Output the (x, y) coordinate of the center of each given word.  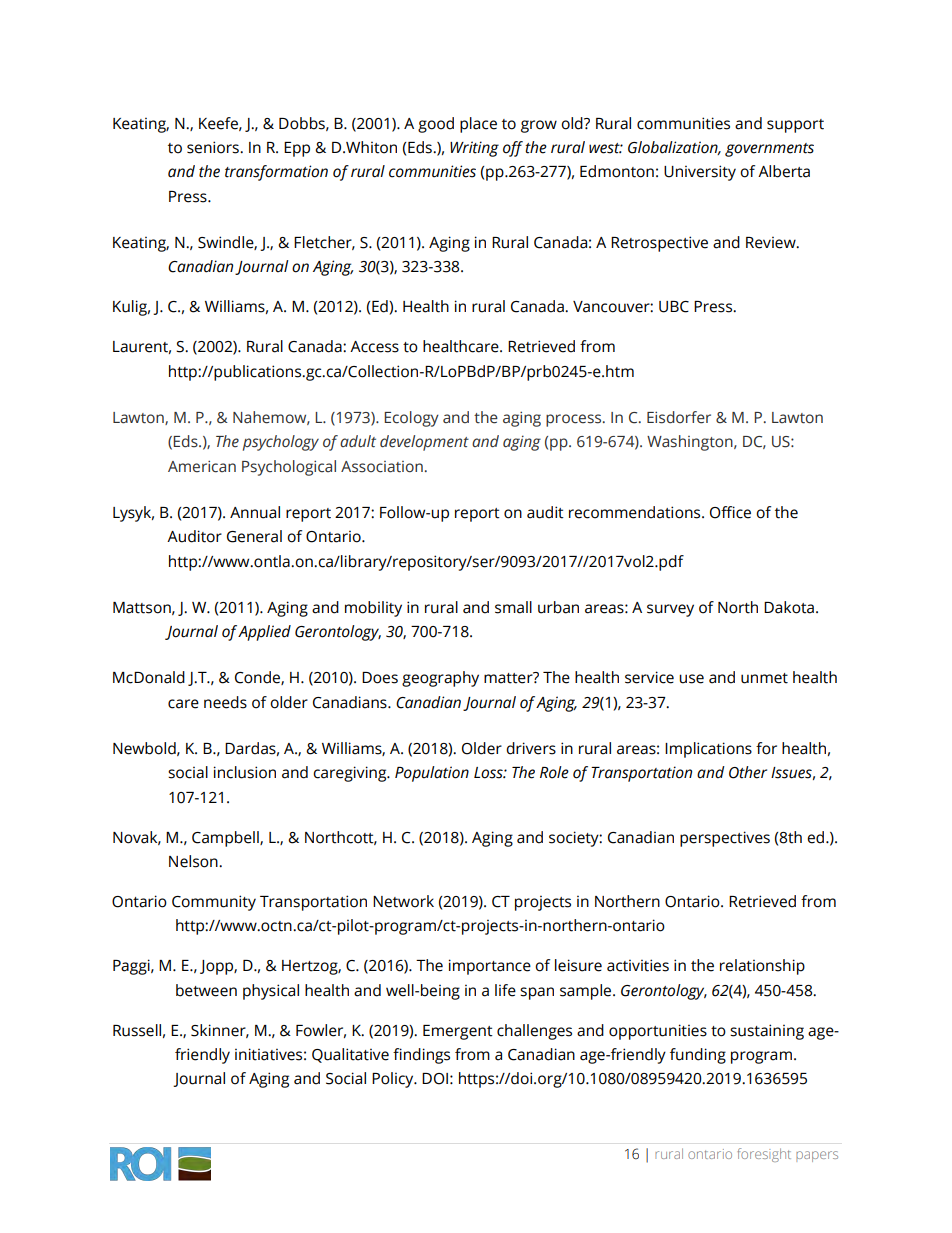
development (424, 443)
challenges (534, 1032)
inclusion (245, 772)
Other (748, 772)
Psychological (289, 468)
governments (769, 150)
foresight (764, 1155)
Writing (474, 149)
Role (554, 772)
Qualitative (350, 1055)
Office (730, 512)
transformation (276, 173)
